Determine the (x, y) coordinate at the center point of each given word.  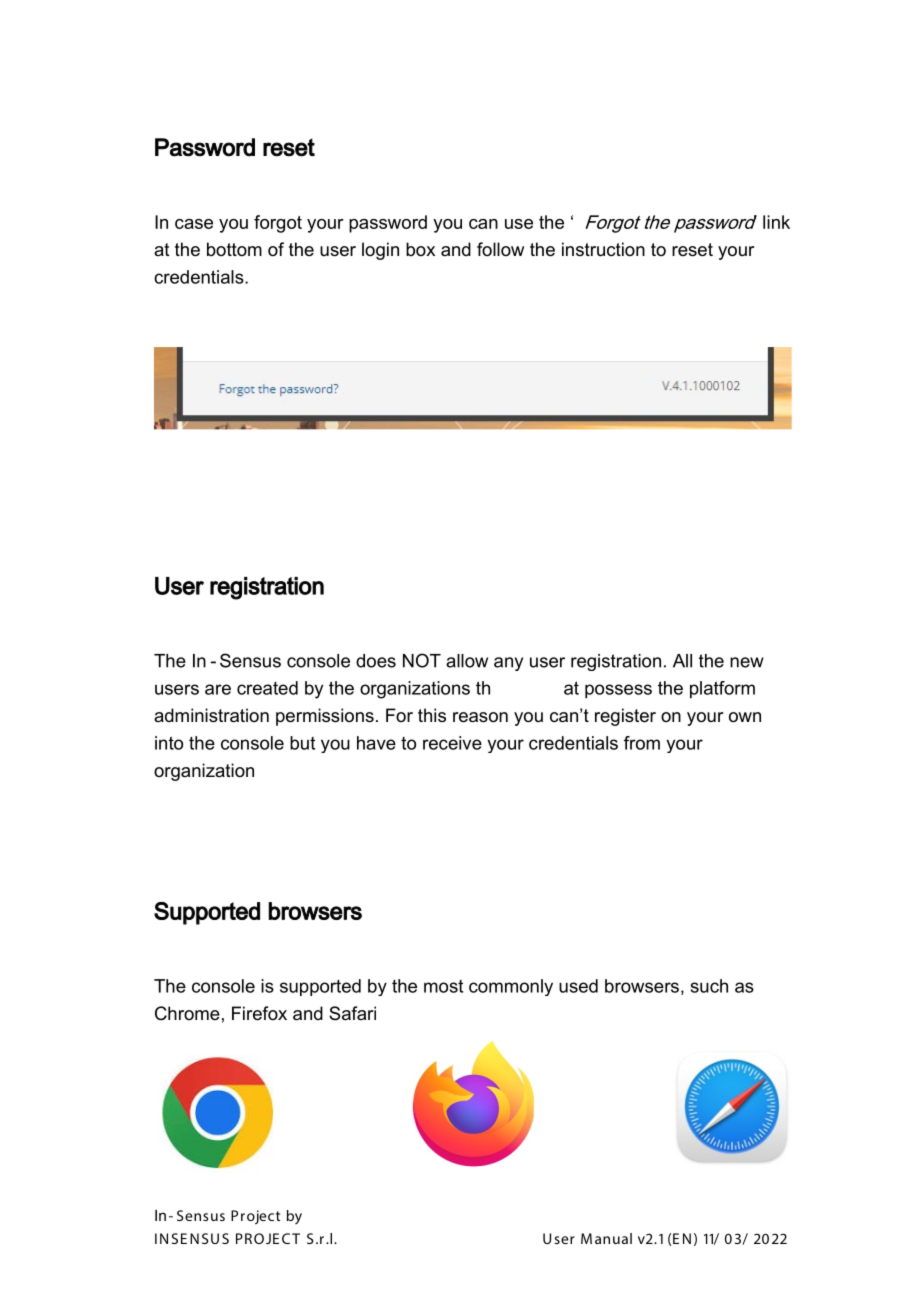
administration (211, 715)
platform (722, 690)
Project (255, 1217)
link (776, 222)
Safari (352, 1013)
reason (480, 717)
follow (500, 249)
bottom (234, 249)
